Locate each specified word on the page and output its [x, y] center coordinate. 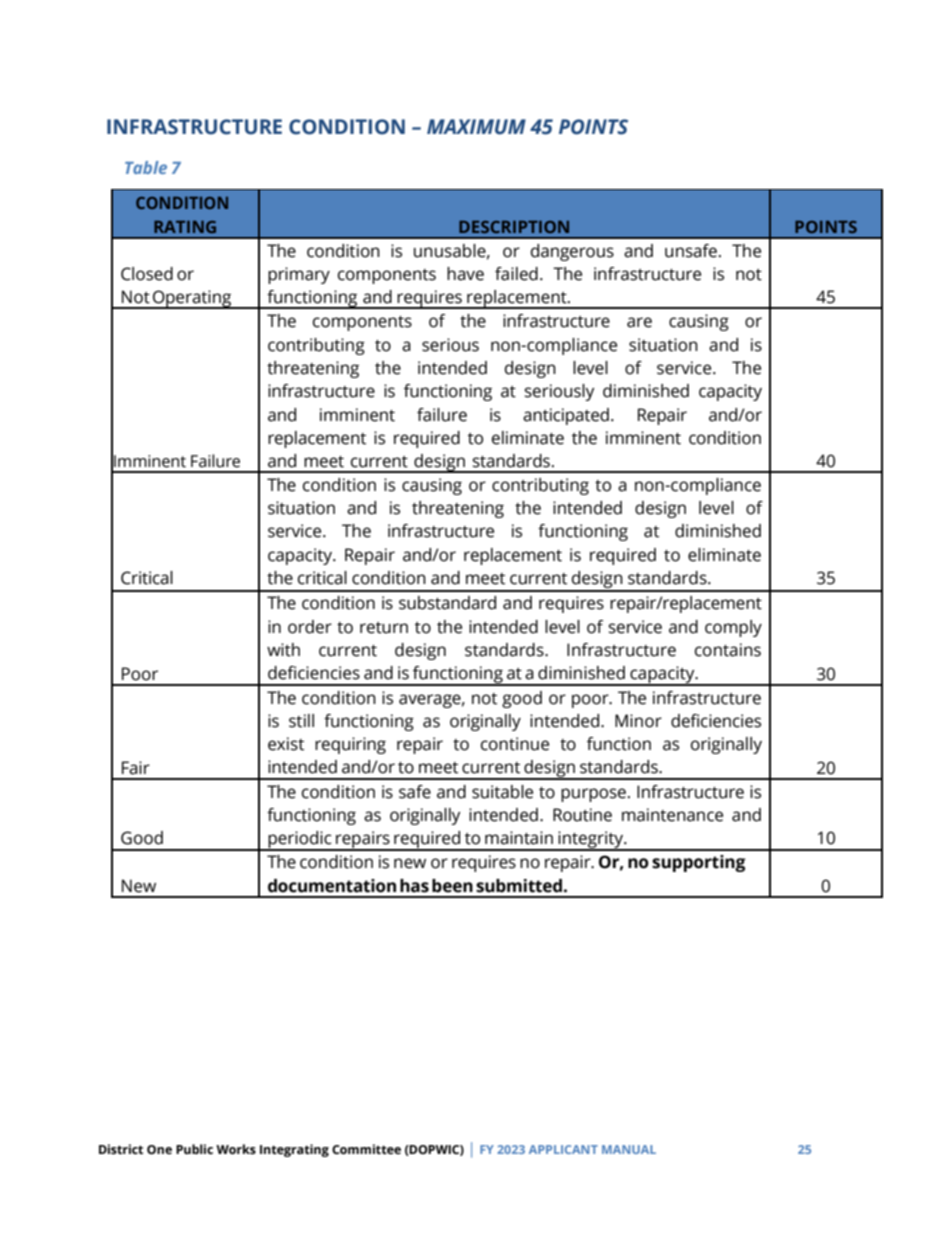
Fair [136, 768]
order [310, 627]
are [639, 322]
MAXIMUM [476, 127]
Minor [638, 721]
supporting [699, 863]
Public [194, 1149]
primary [299, 275]
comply [733, 628]
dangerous [572, 252]
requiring [350, 745]
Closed [147, 274]
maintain [519, 838]
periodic [300, 841]
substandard [447, 603]
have [465, 274]
